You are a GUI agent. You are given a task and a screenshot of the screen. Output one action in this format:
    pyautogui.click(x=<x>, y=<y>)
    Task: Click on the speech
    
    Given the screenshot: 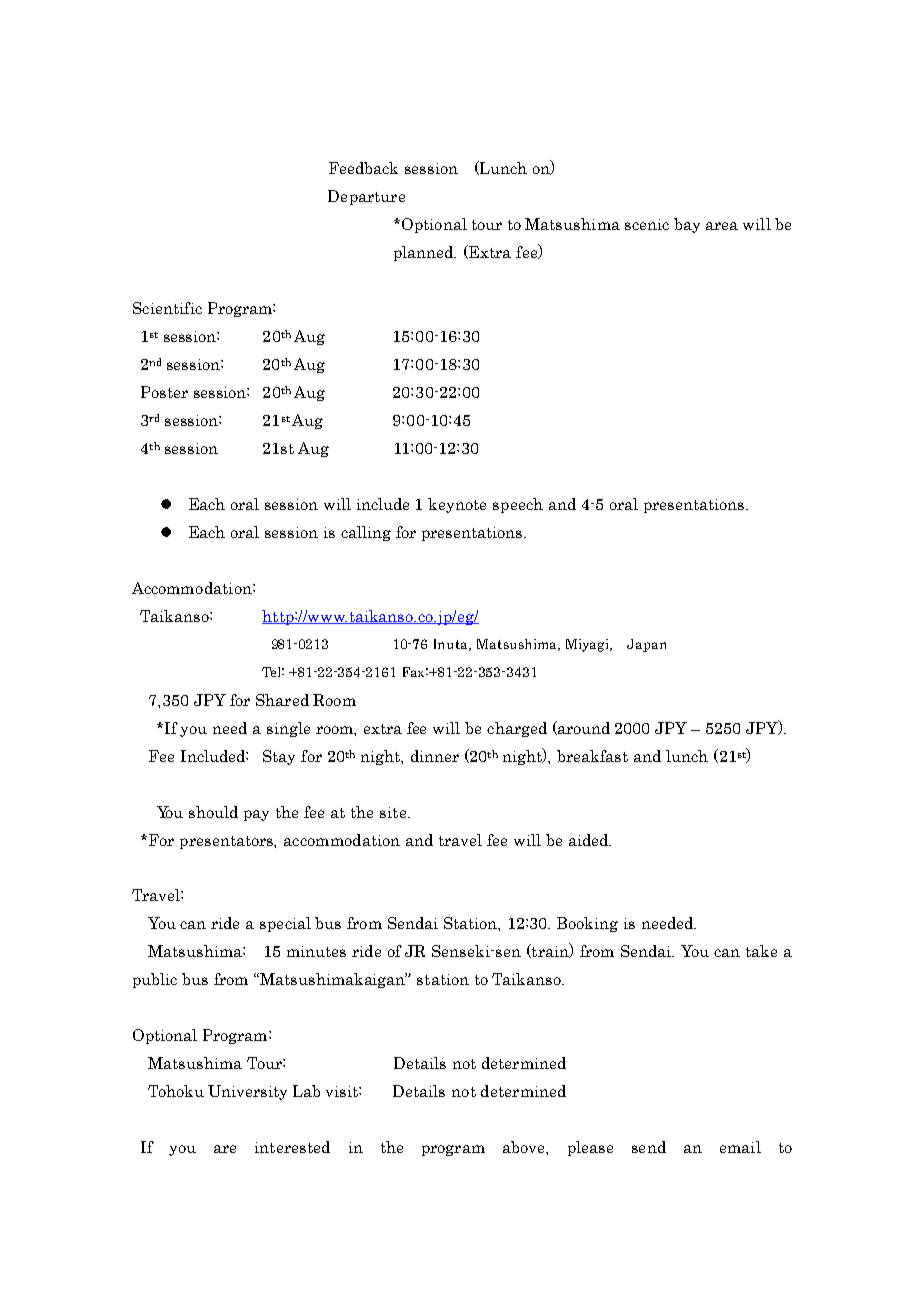 What is the action you would take?
    pyautogui.click(x=518, y=505)
